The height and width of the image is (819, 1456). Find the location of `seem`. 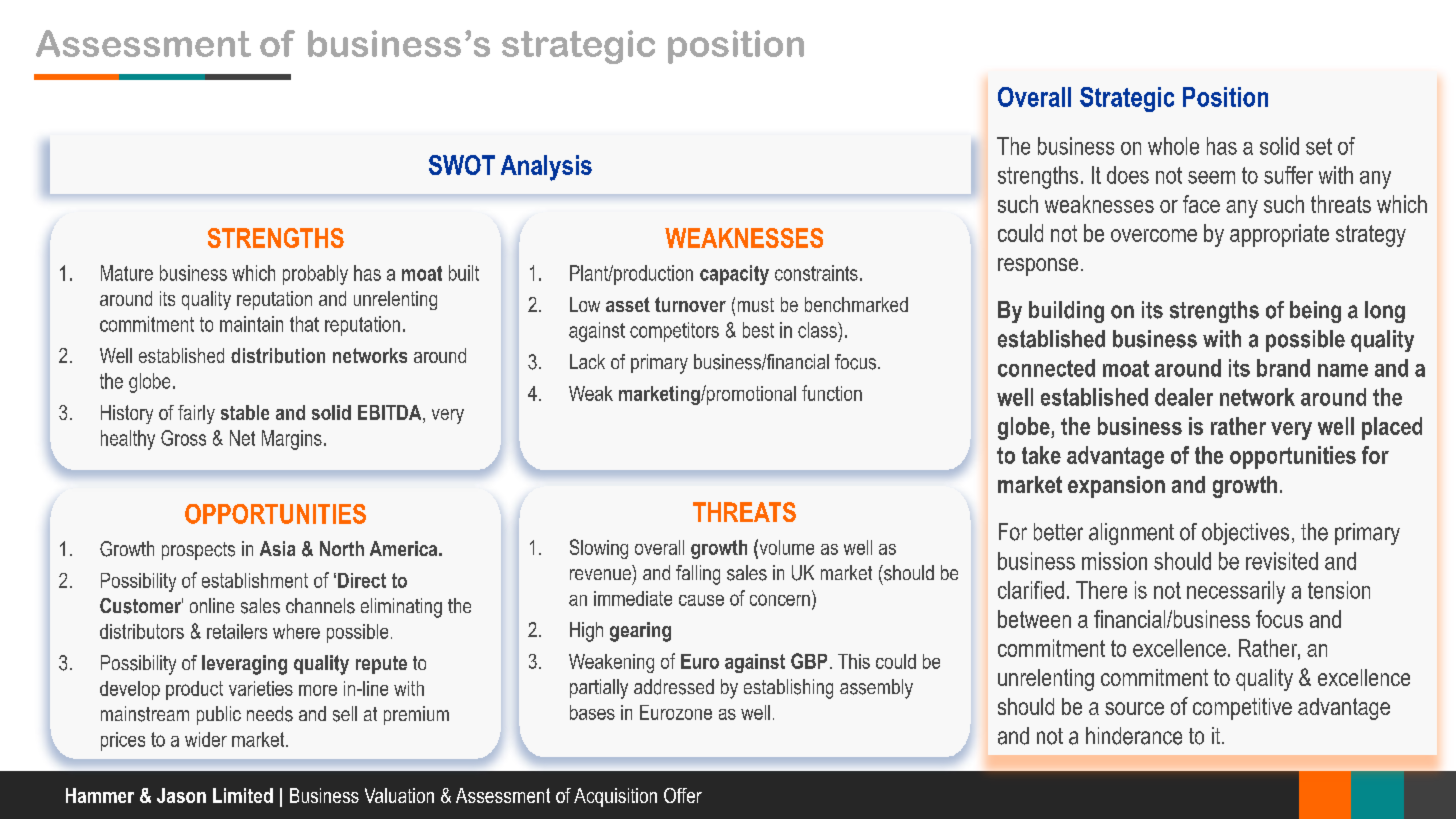

seem is located at coordinates (1211, 177).
